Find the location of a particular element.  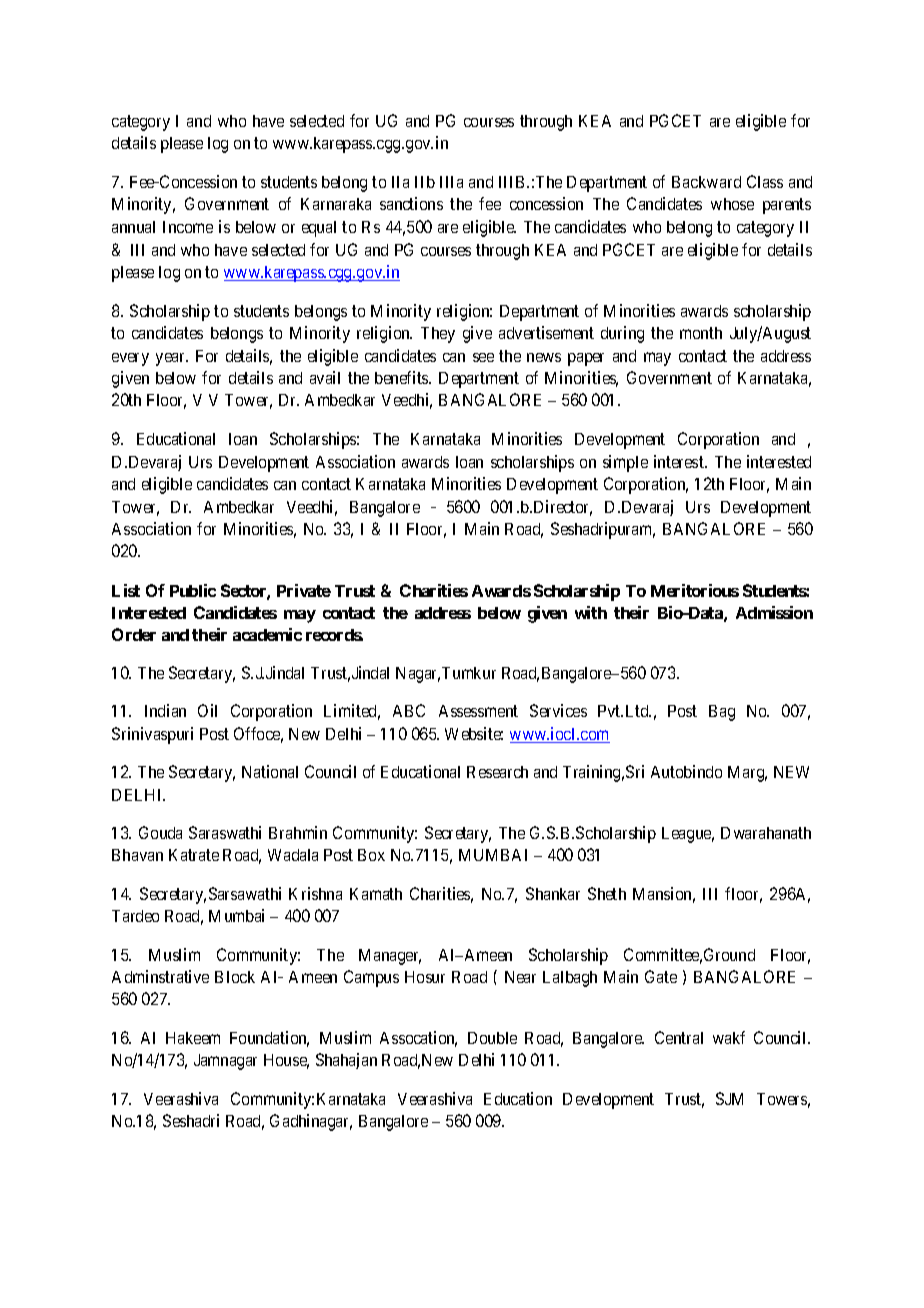

Hakeem is located at coordinates (193, 1038).
